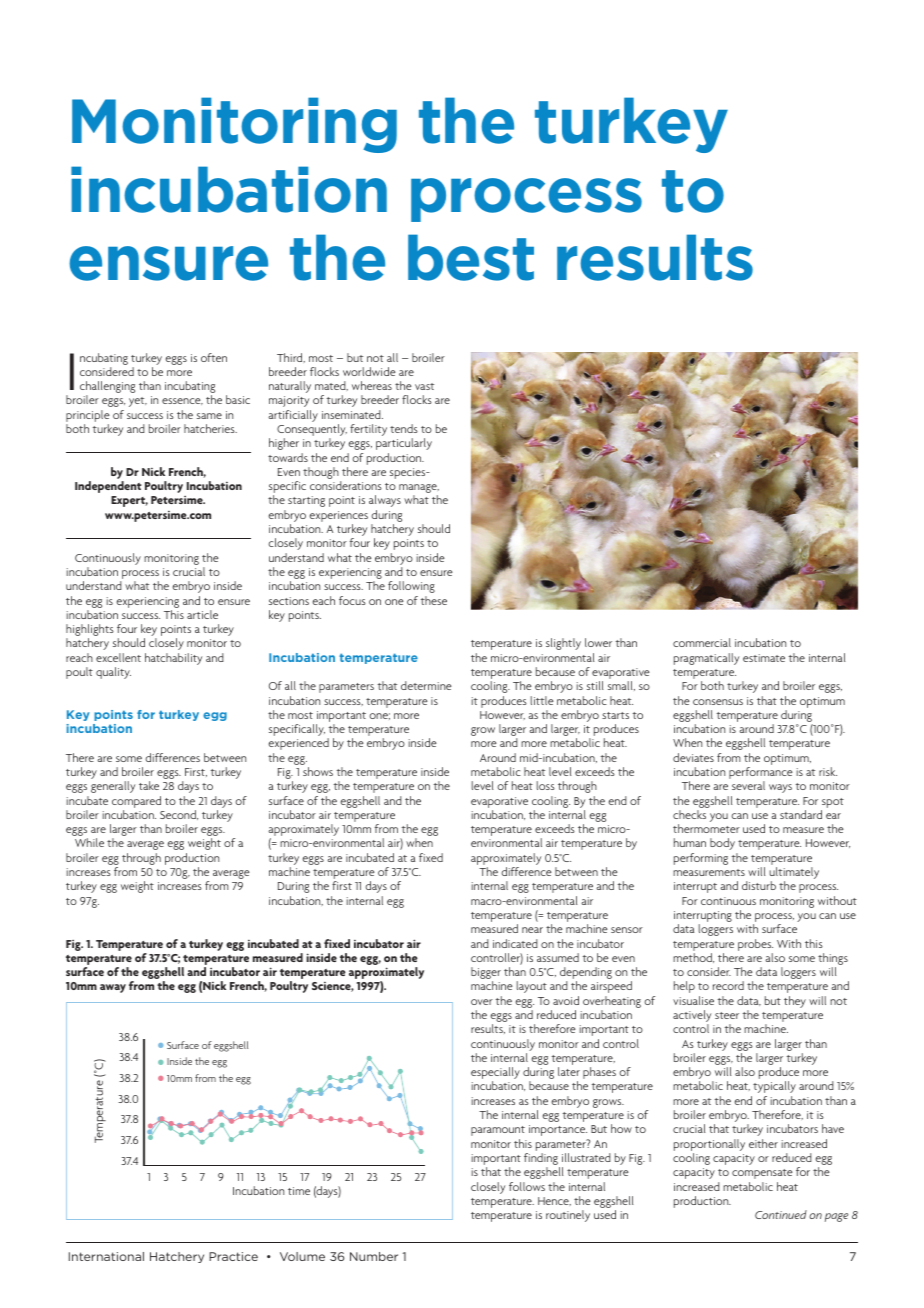 The width and height of the page is (924, 1308). I want to click on vast, so click(424, 386).
